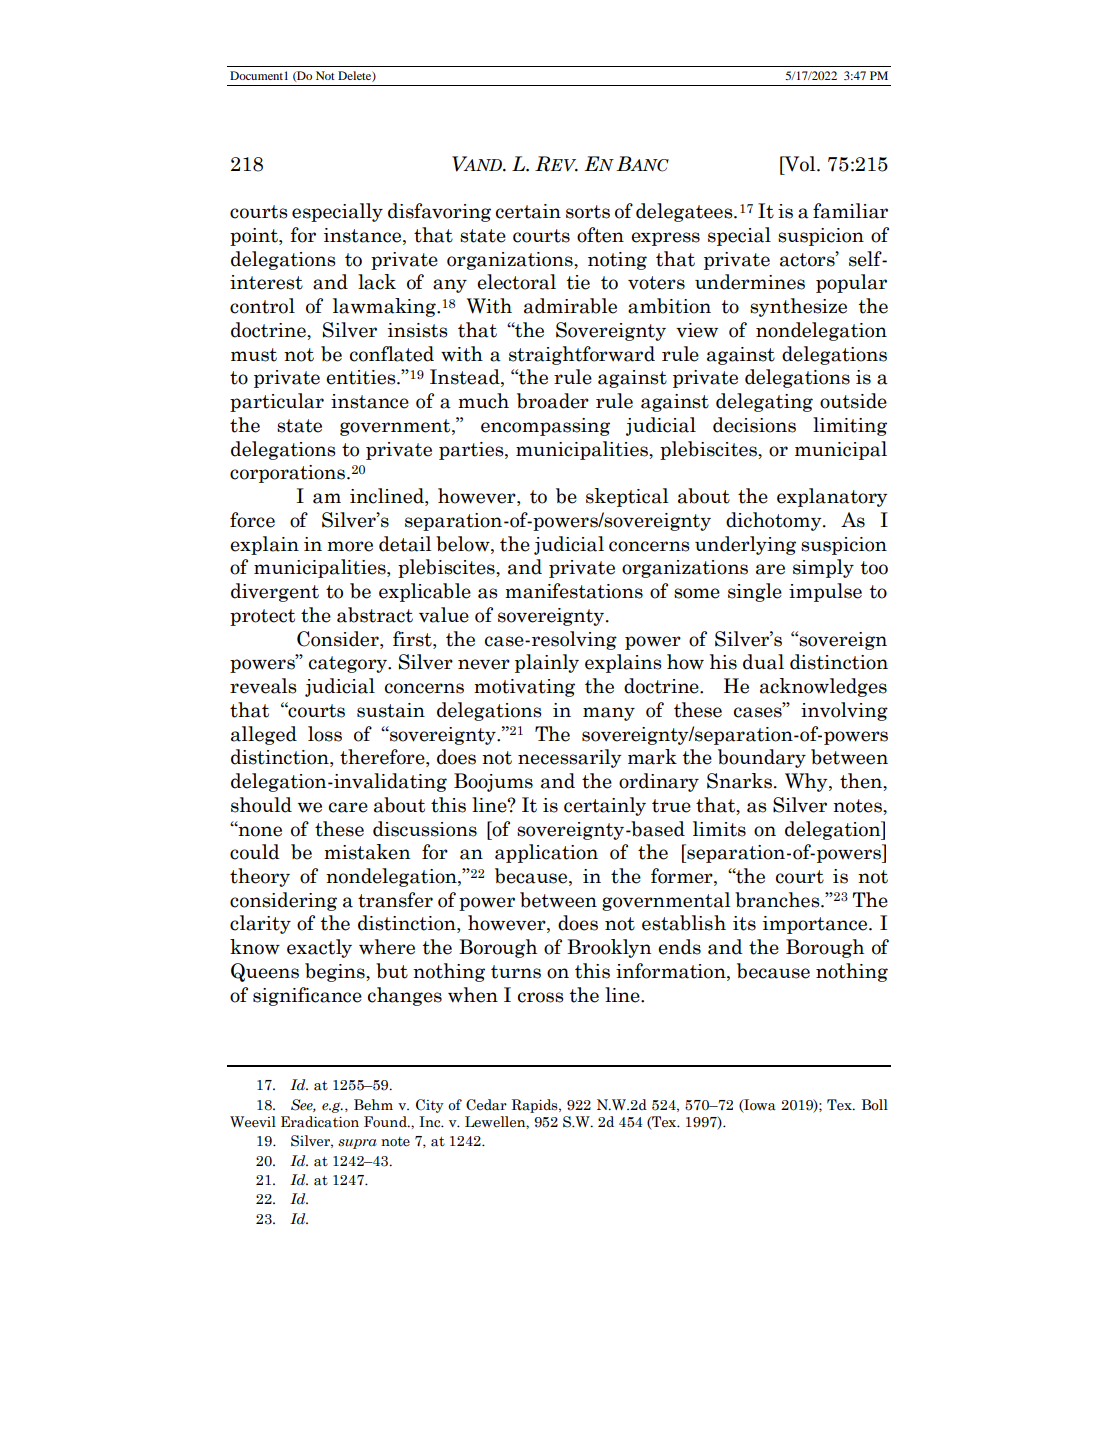 This screenshot has width=1118, height=1446. I want to click on City, so click(430, 1106).
